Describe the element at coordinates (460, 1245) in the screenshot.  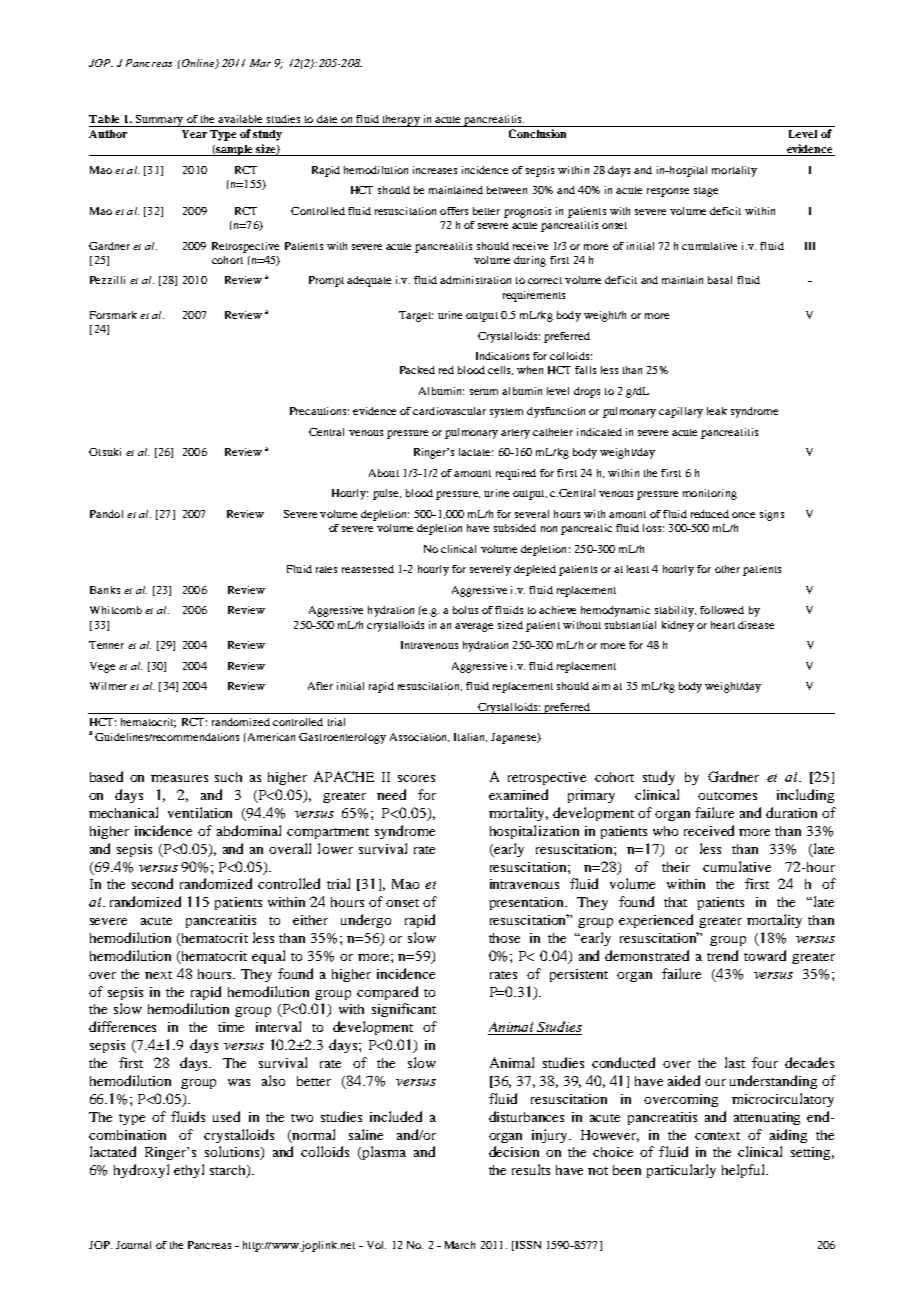
I see `March` at that location.
